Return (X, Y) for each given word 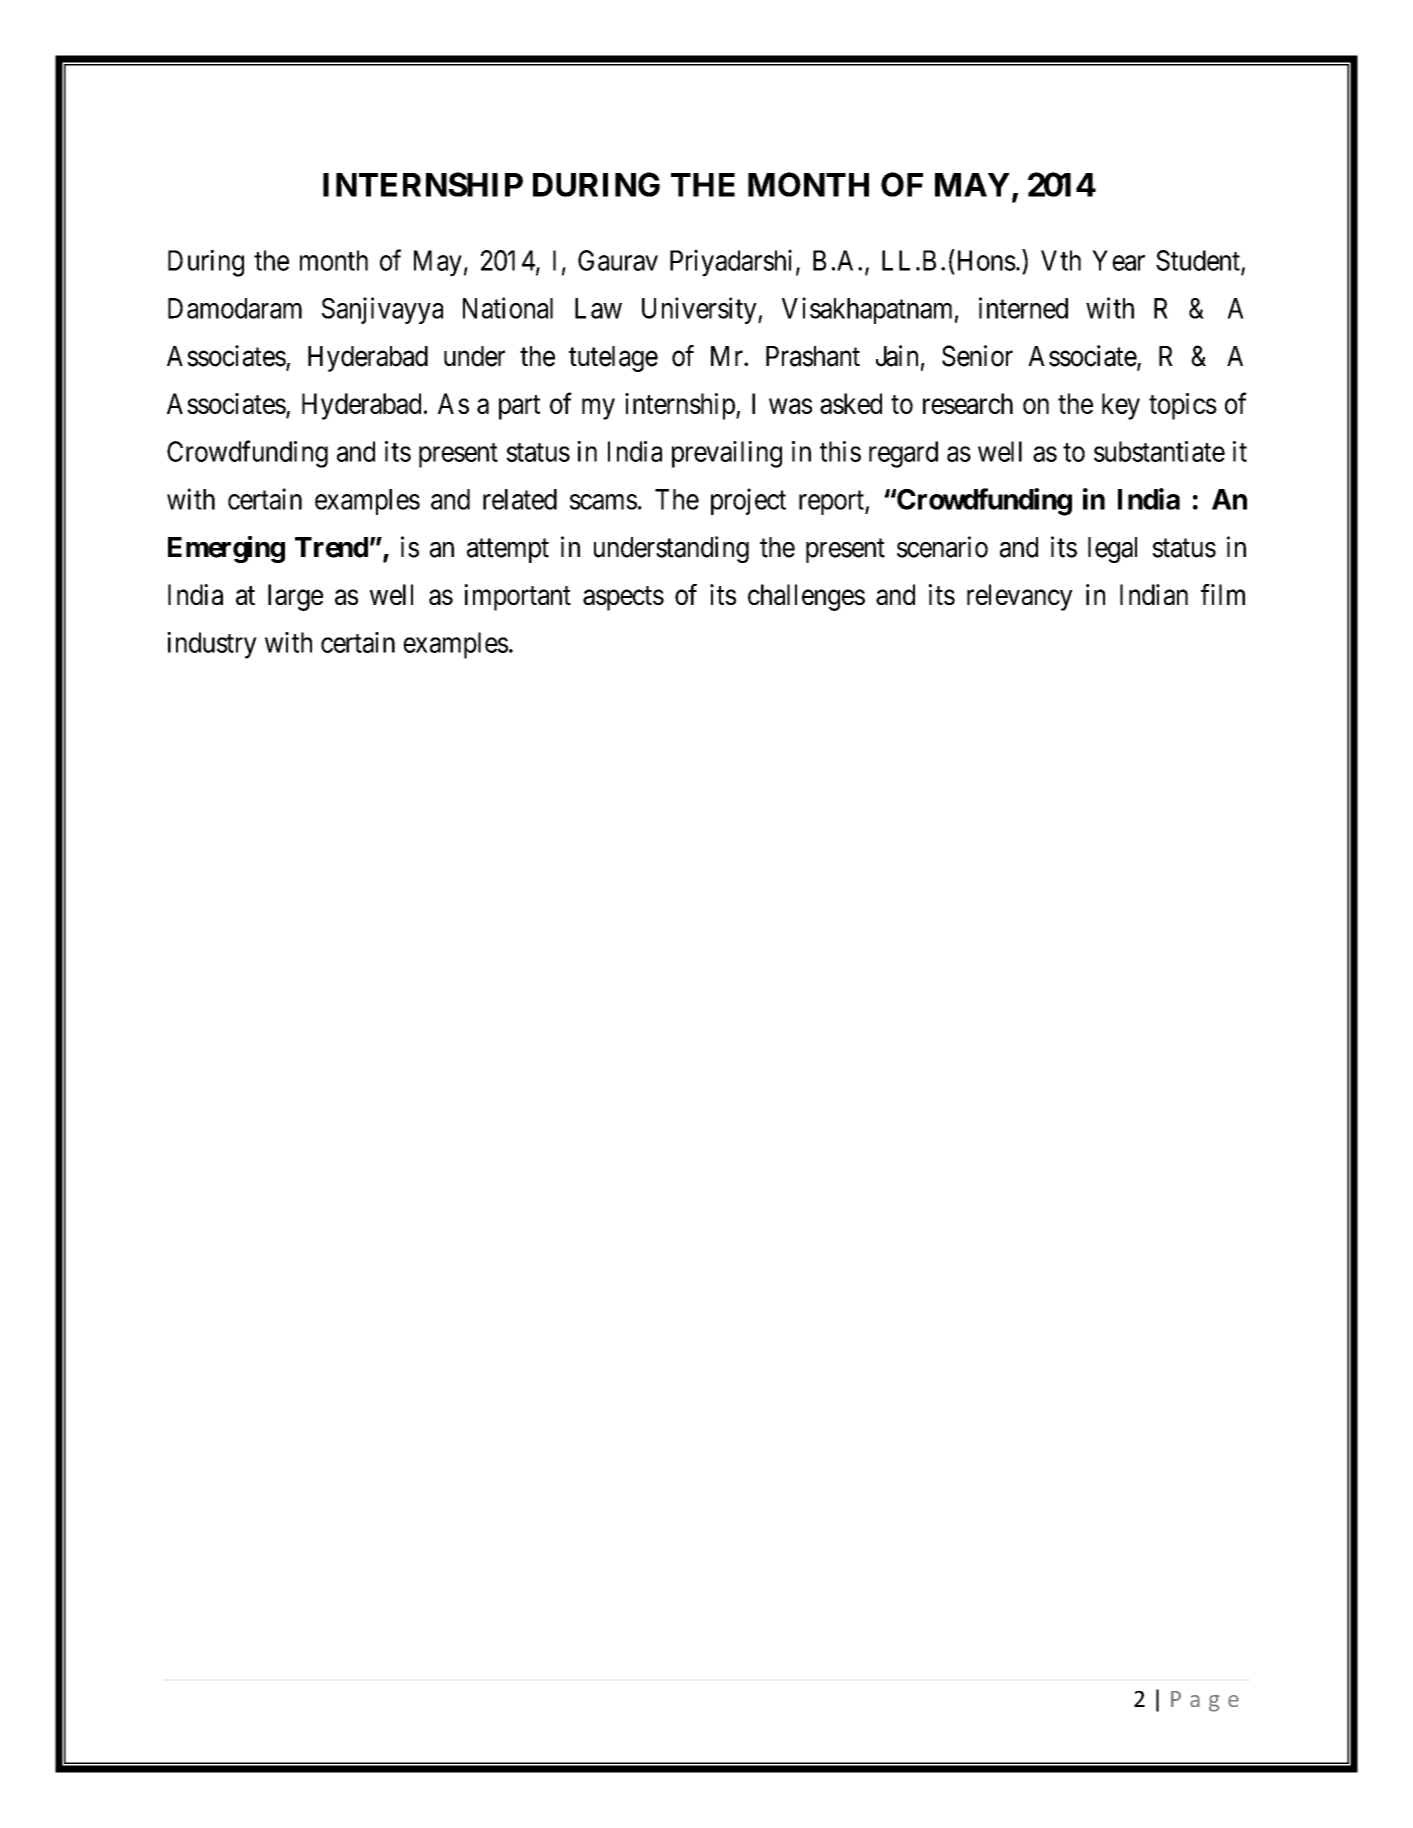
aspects (623, 598)
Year (1118, 260)
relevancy (1020, 597)
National (508, 308)
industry (212, 645)
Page (1205, 1701)
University (700, 310)
